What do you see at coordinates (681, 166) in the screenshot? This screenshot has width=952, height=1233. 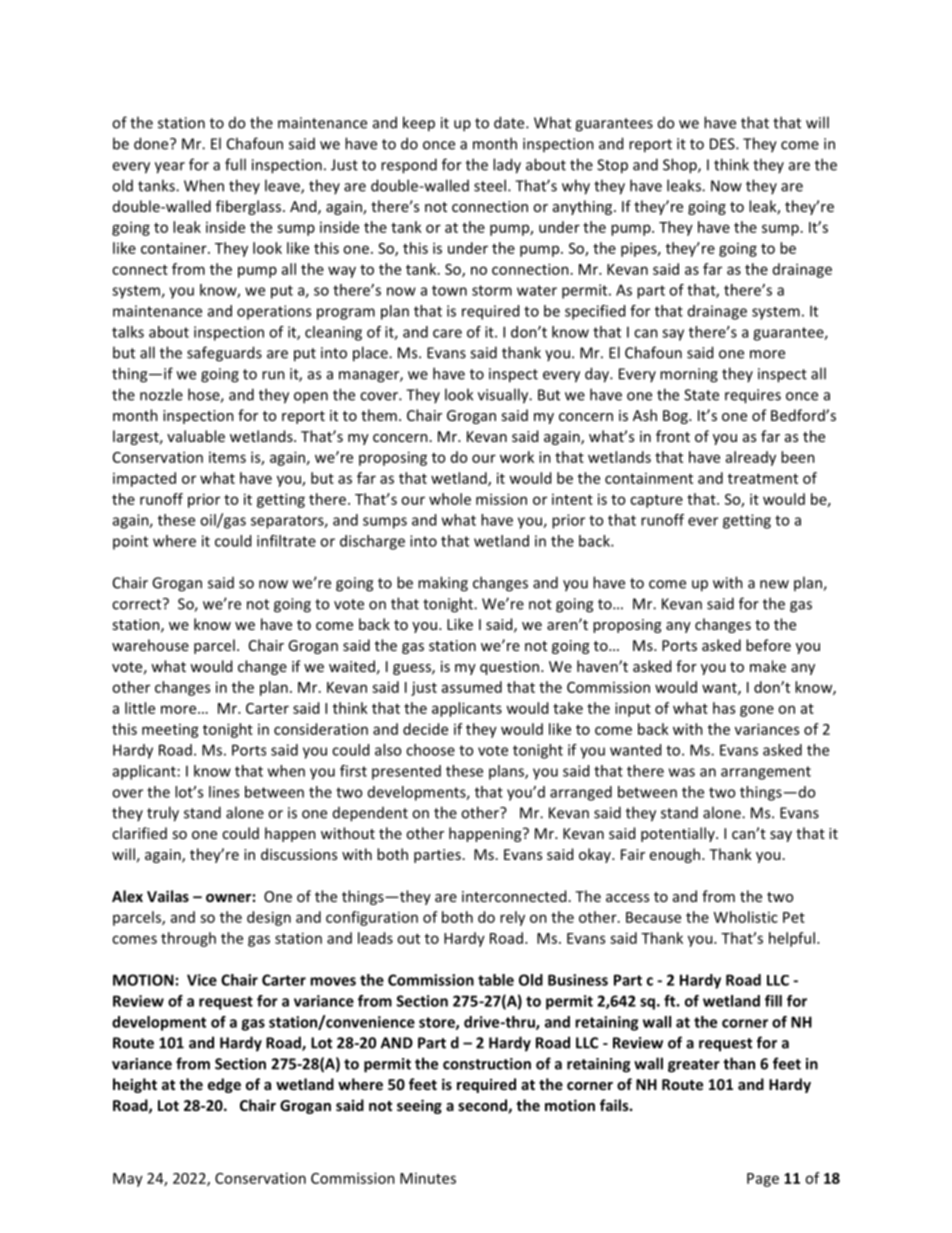 I see `Shop` at bounding box center [681, 166].
